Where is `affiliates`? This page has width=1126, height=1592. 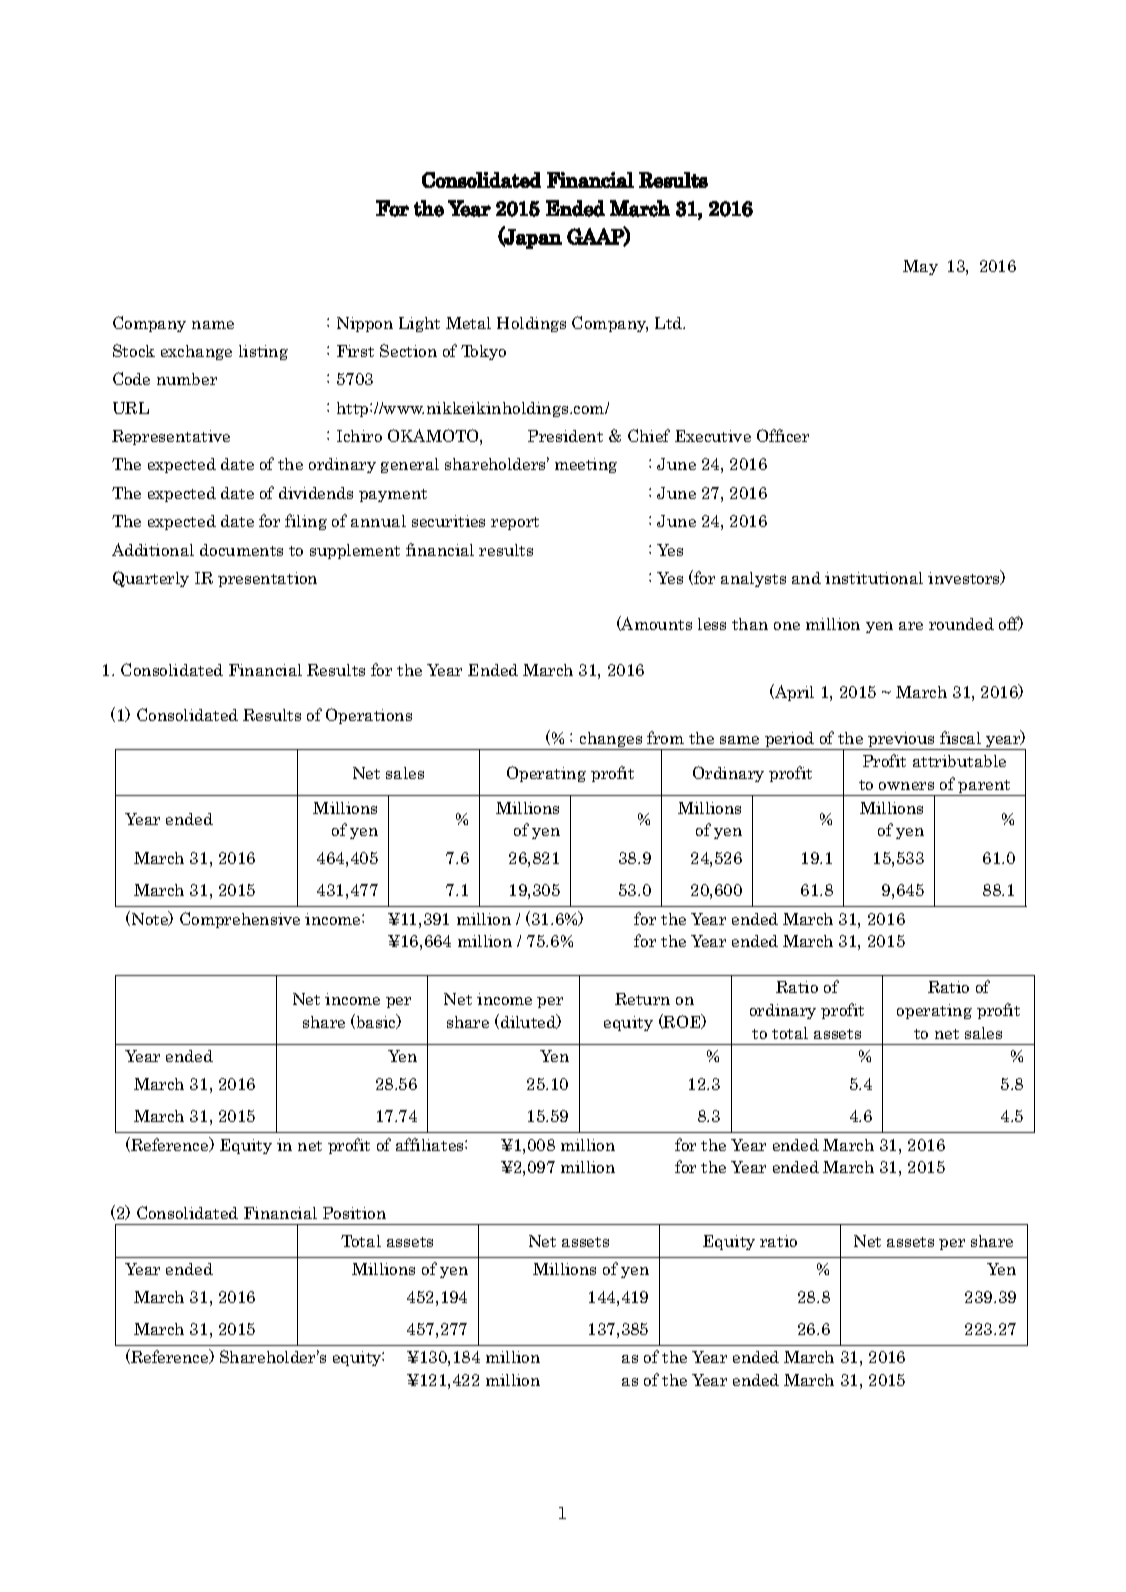 affiliates is located at coordinates (431, 1144).
